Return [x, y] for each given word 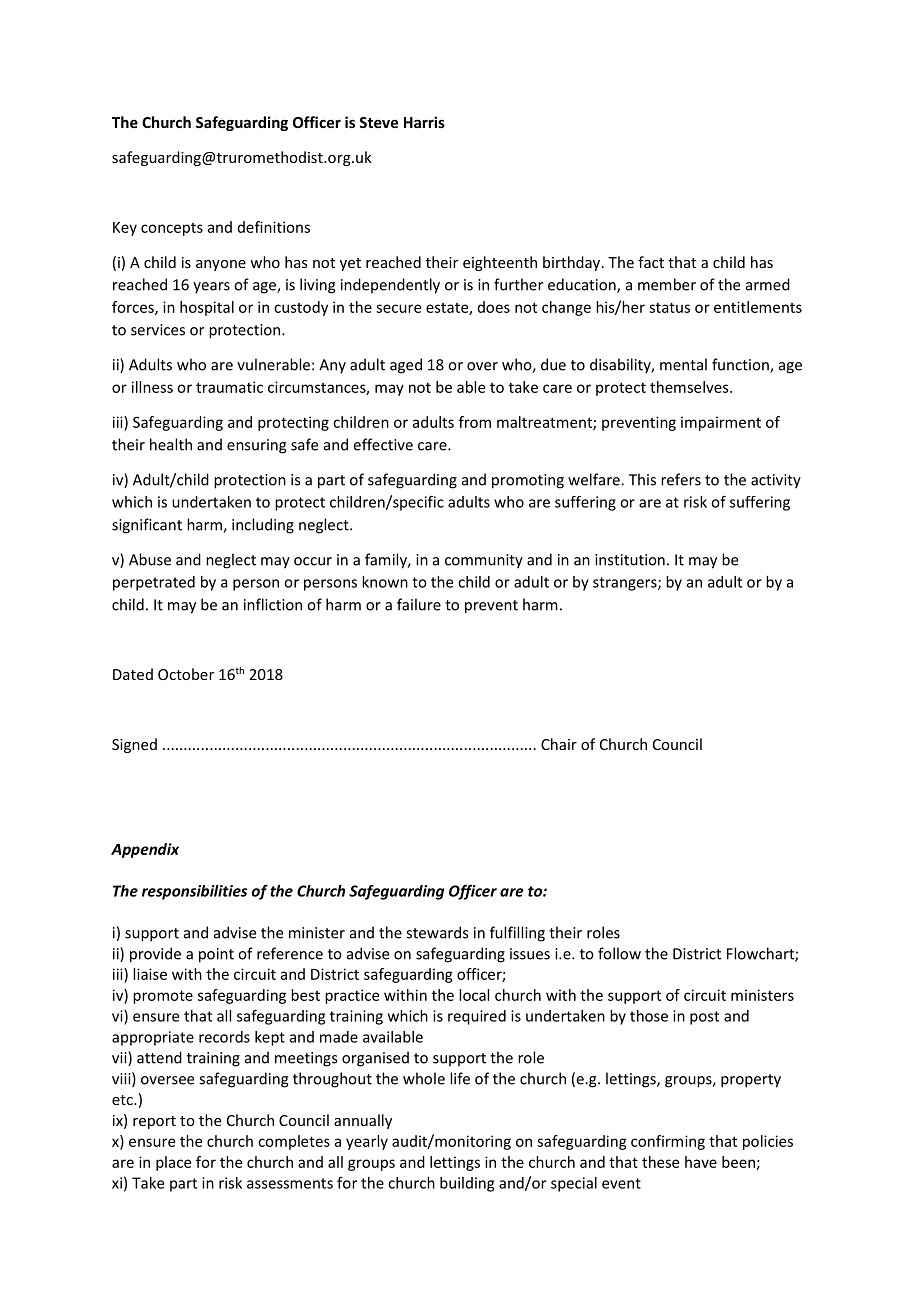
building [467, 1184]
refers [681, 479]
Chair [559, 744]
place [173, 1163]
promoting [528, 481]
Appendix [145, 850]
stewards [437, 932]
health [171, 444]
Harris [424, 122]
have [701, 1162]
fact [651, 262]
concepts [172, 229]
